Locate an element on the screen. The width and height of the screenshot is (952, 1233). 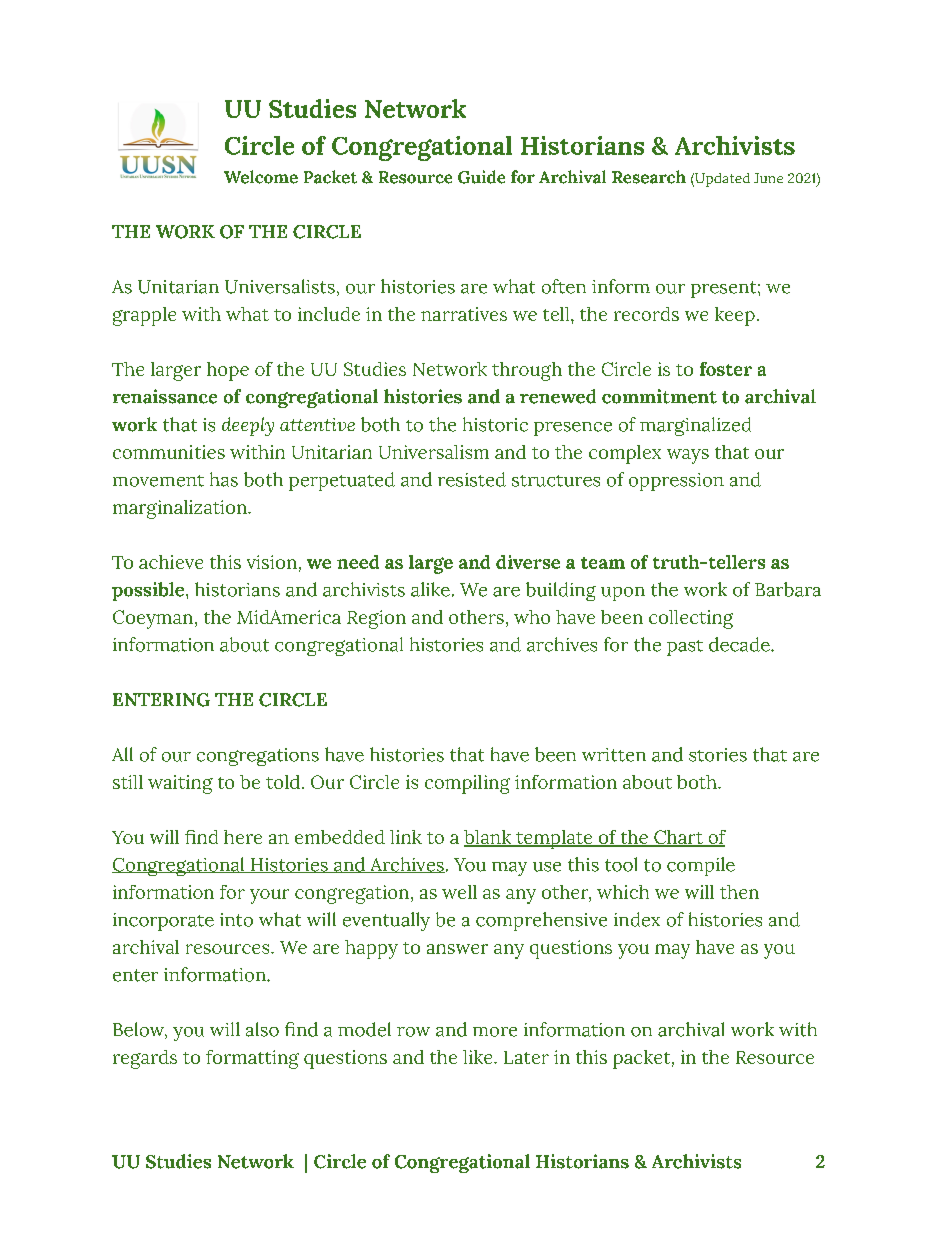
oppression is located at coordinates (676, 482).
